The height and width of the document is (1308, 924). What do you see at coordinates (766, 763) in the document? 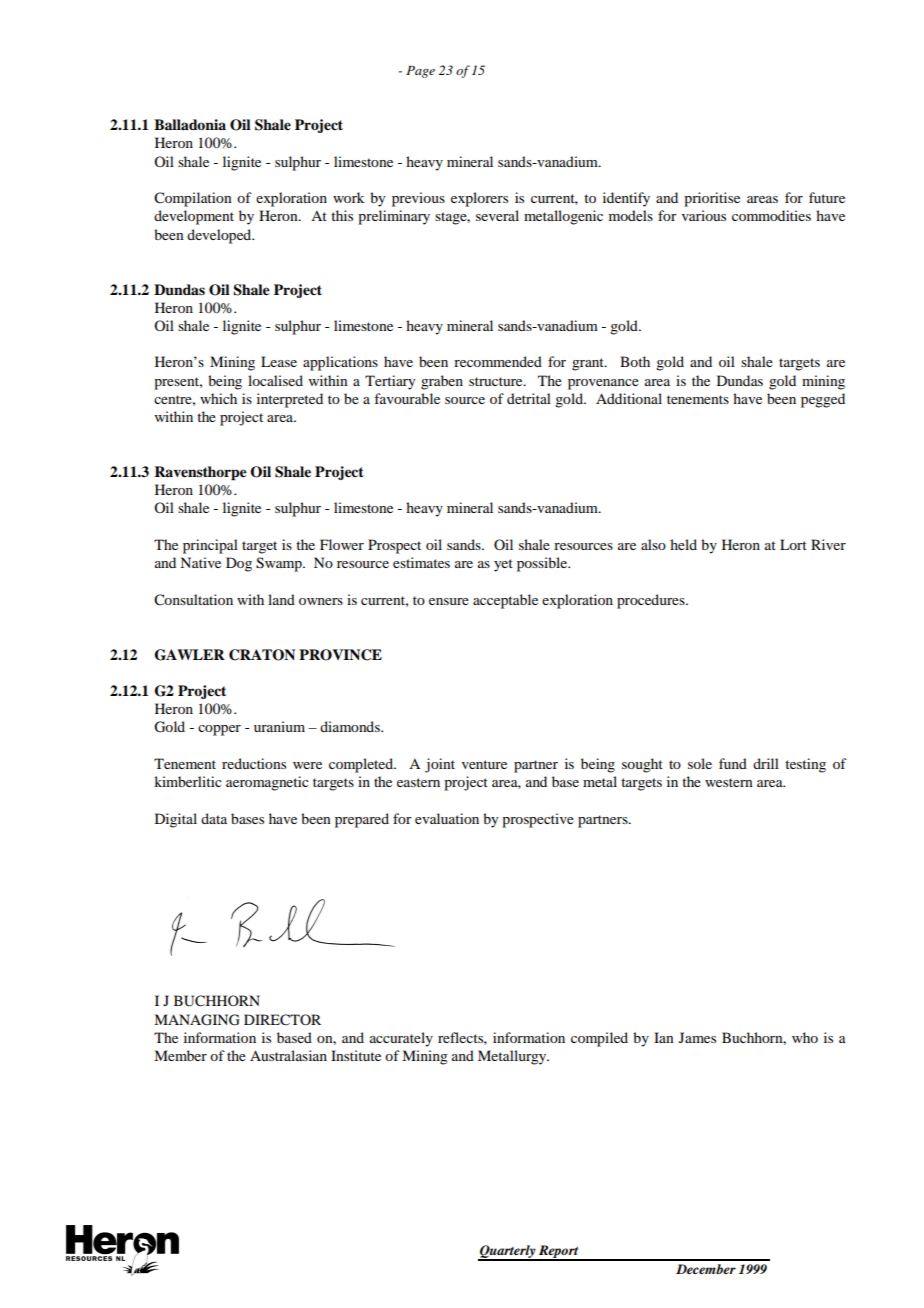
I see `drill` at bounding box center [766, 763].
